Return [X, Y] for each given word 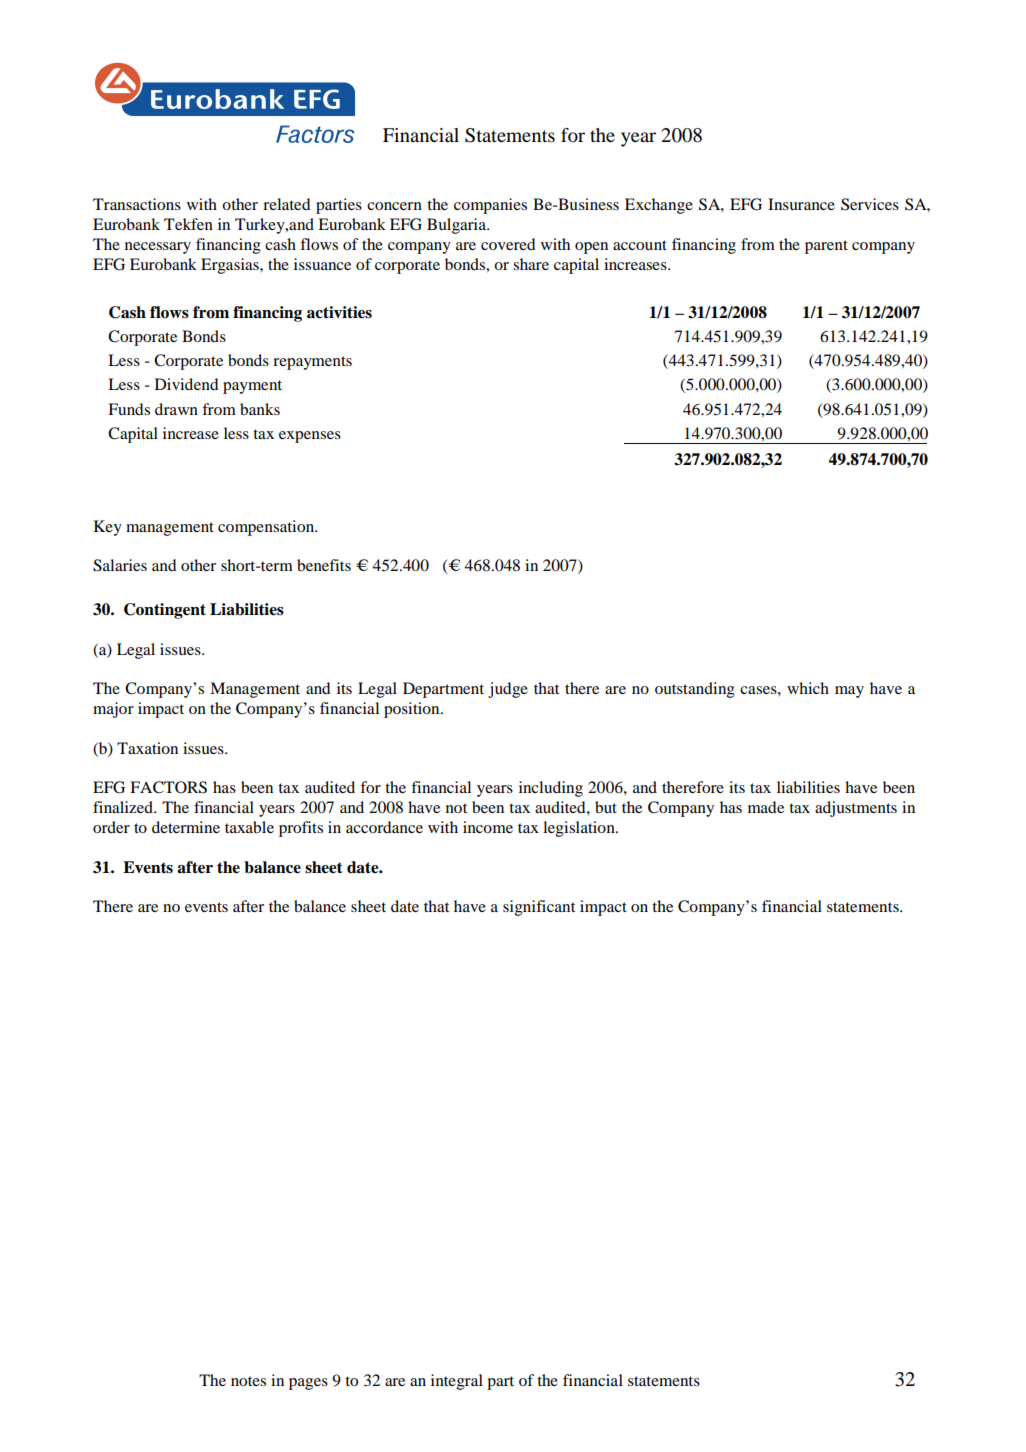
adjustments [856, 809]
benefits [324, 565]
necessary [158, 248]
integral [457, 1382]
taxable [249, 827]
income [488, 827]
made [766, 807]
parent [826, 247]
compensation [267, 528]
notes [248, 1381]
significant [539, 908]
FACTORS [168, 787]
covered [508, 244]
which [808, 688]
